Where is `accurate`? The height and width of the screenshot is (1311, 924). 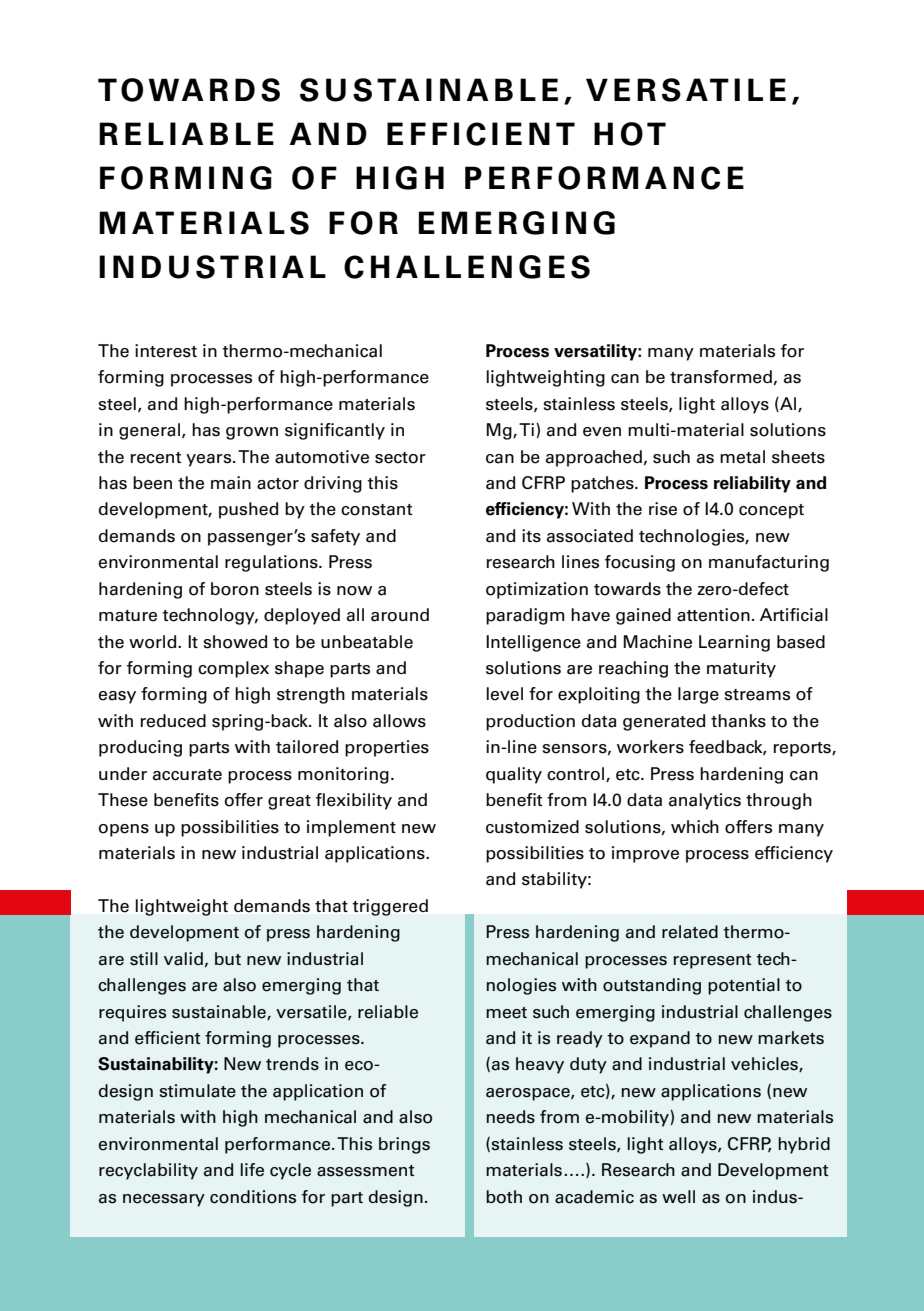
accurate is located at coordinates (187, 775).
